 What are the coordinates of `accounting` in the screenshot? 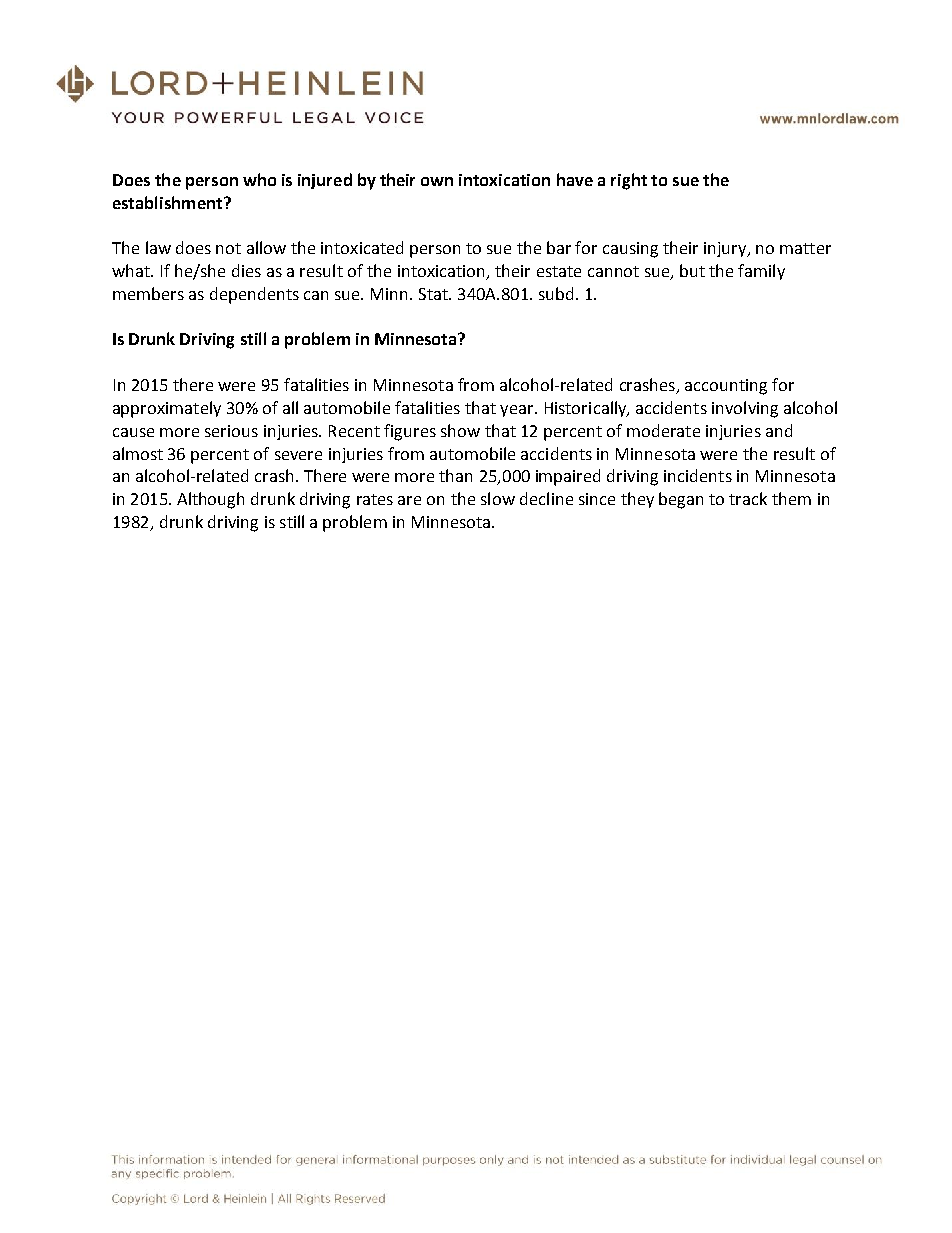 It's located at (726, 387).
